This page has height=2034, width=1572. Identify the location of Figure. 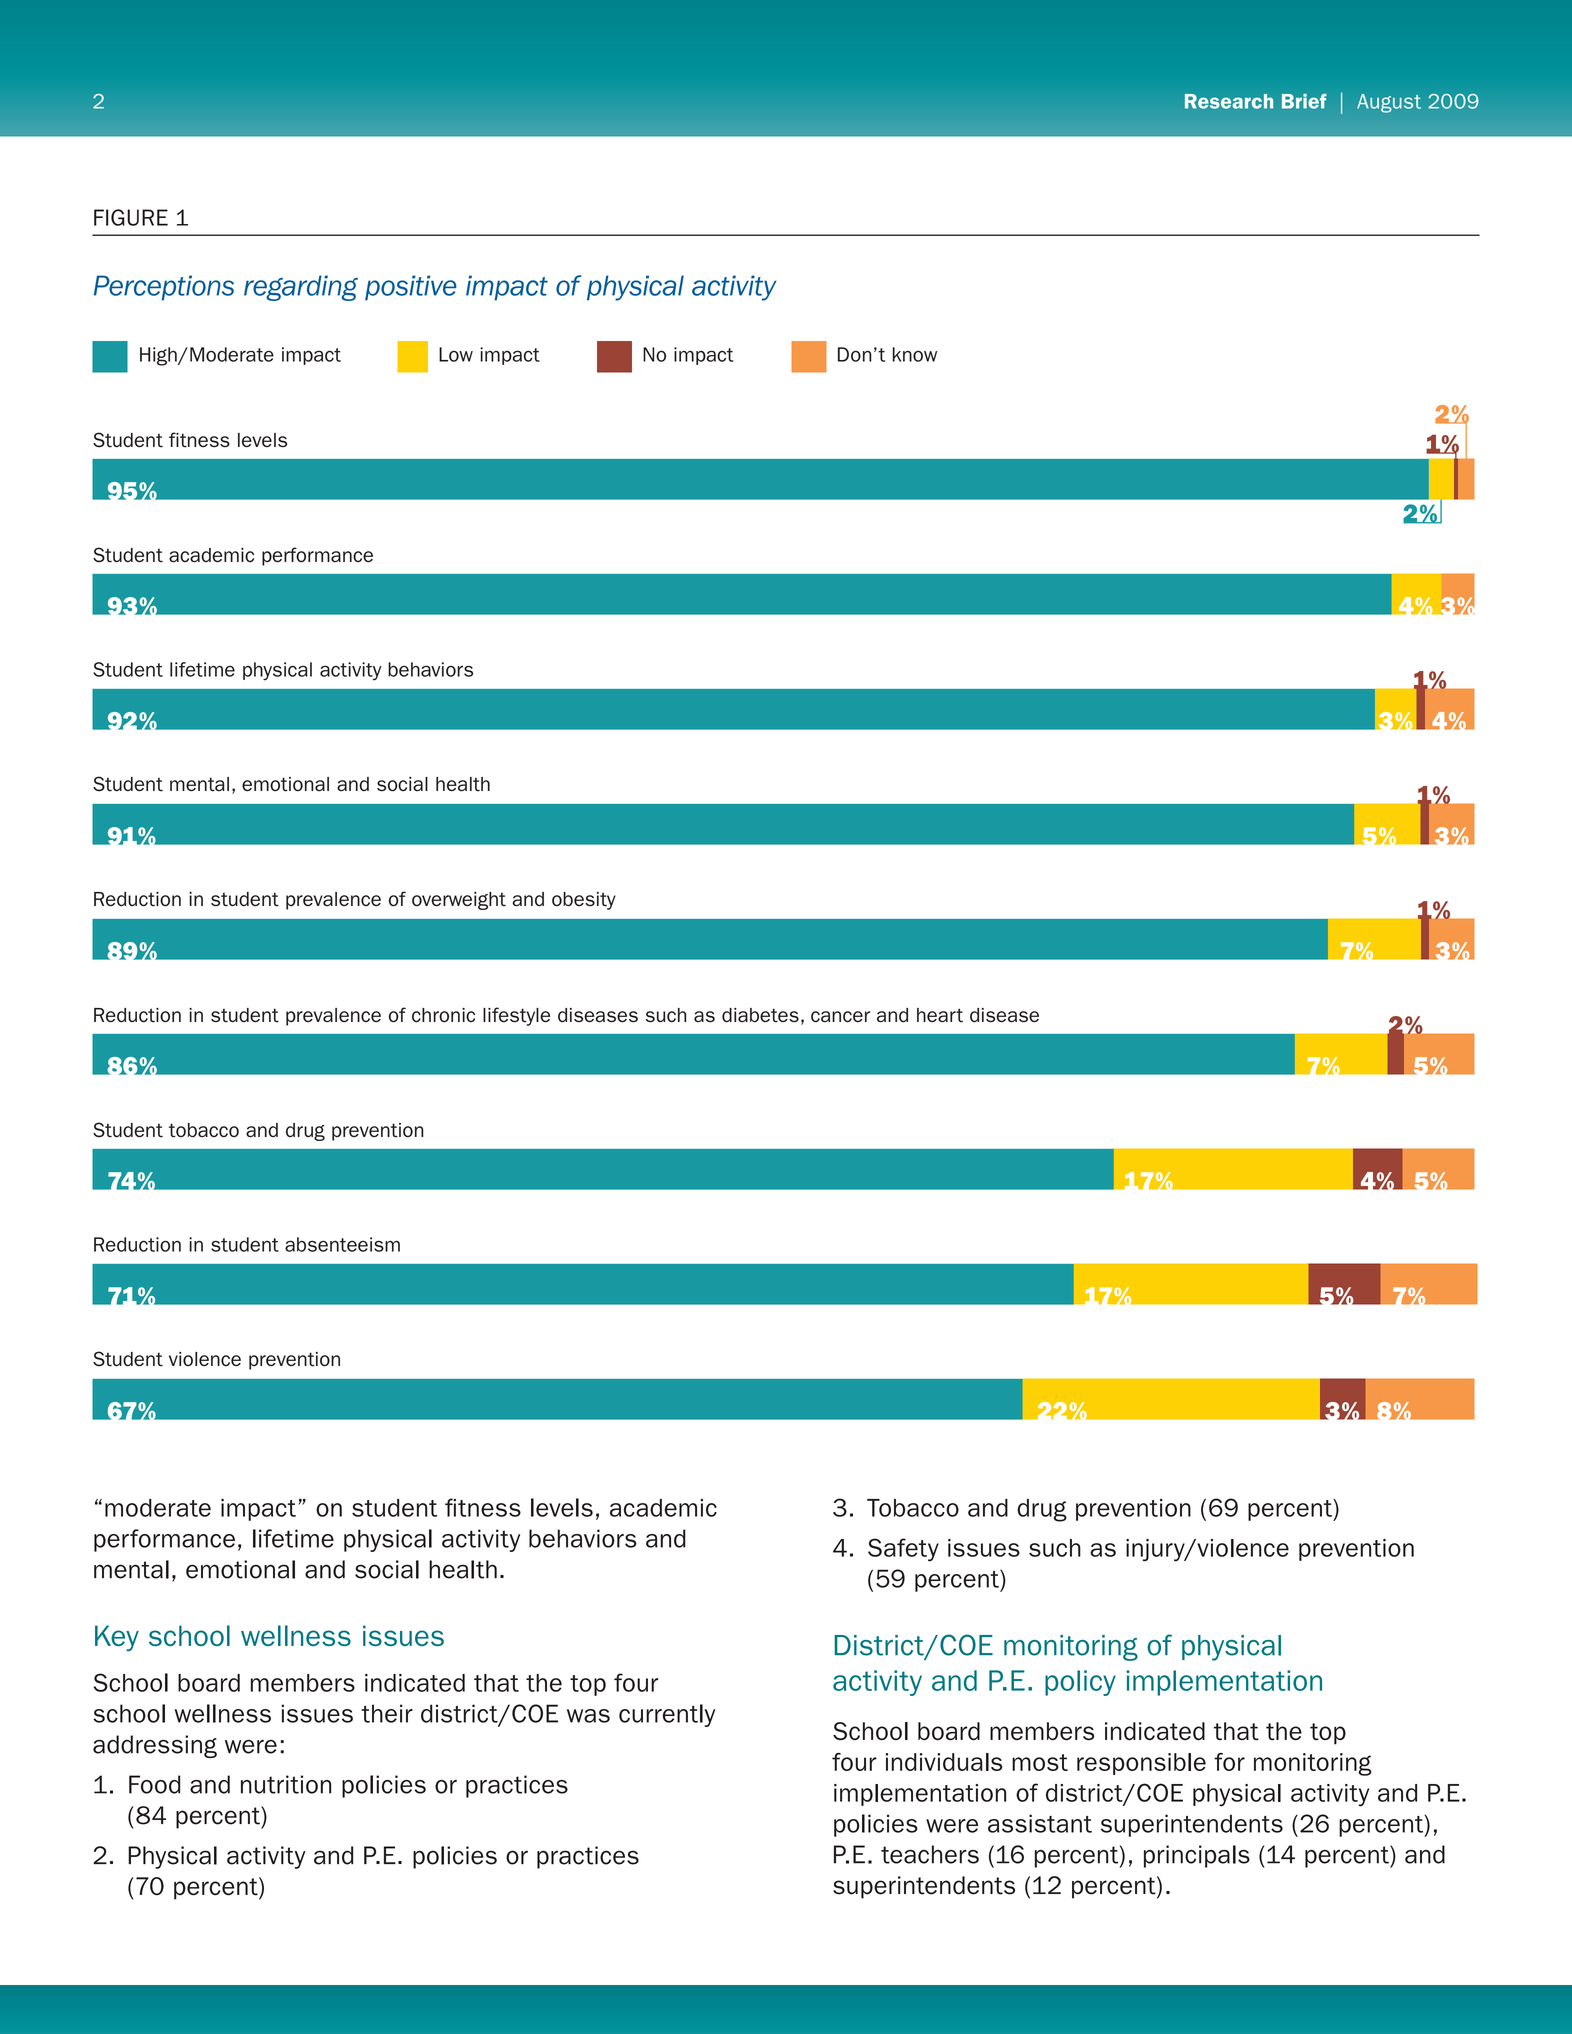
(131, 217).
